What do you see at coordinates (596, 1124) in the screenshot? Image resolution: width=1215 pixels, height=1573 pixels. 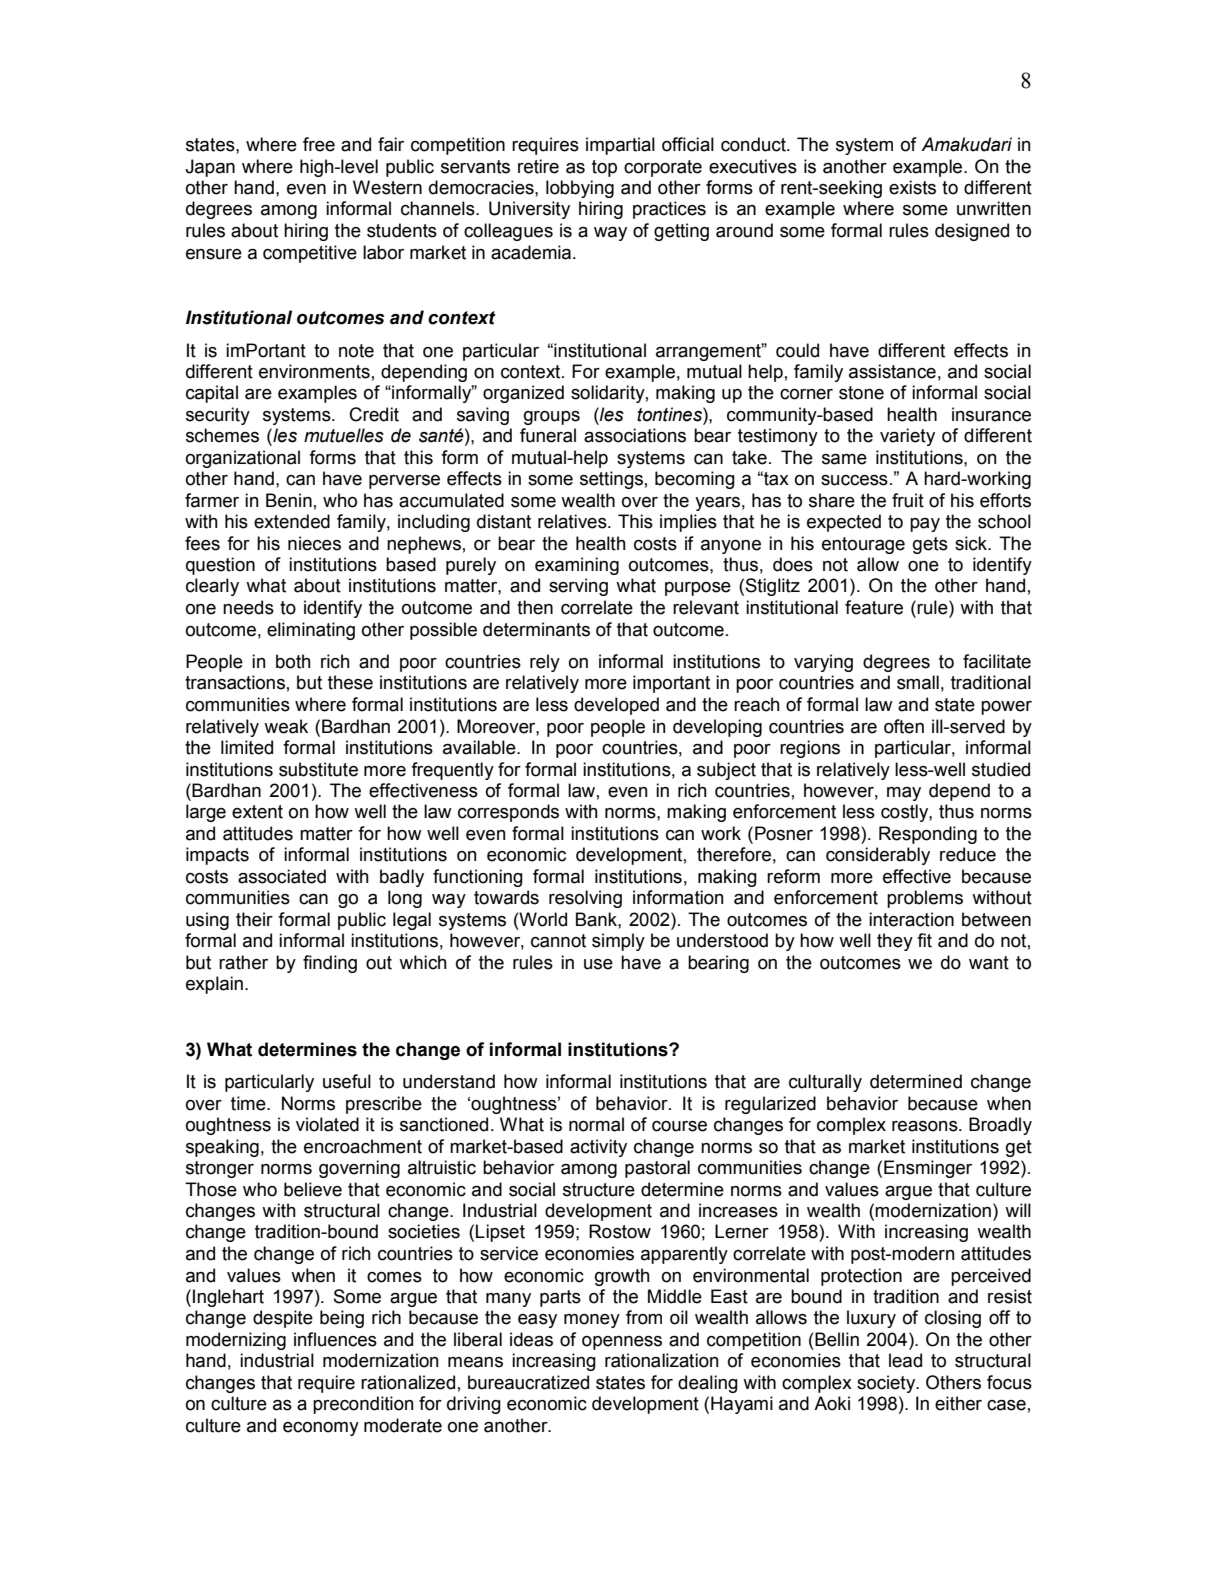 I see `normal` at bounding box center [596, 1124].
